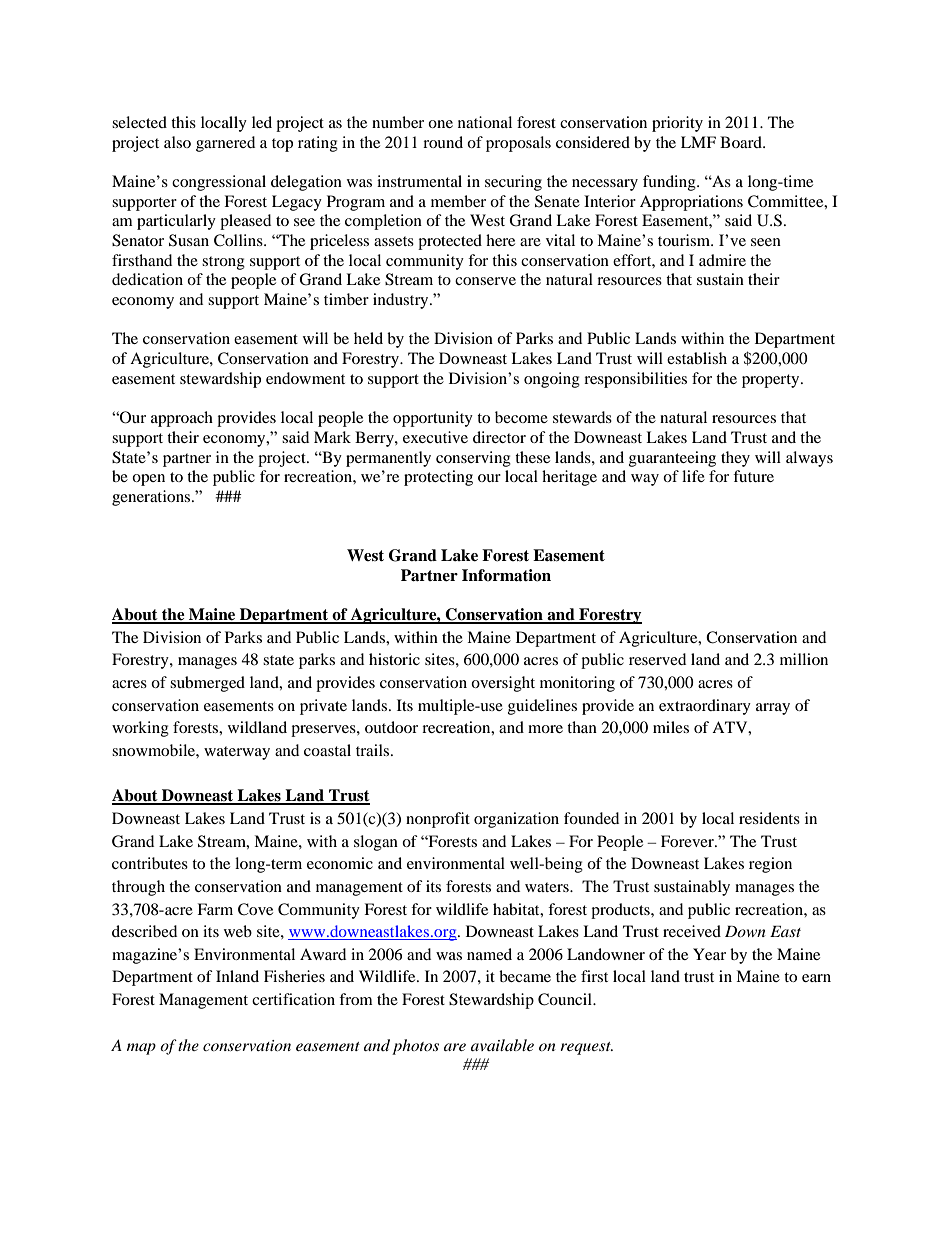 Image resolution: width=952 pixels, height=1233 pixels. What do you see at coordinates (225, 144) in the screenshot?
I see `garnered` at bounding box center [225, 144].
